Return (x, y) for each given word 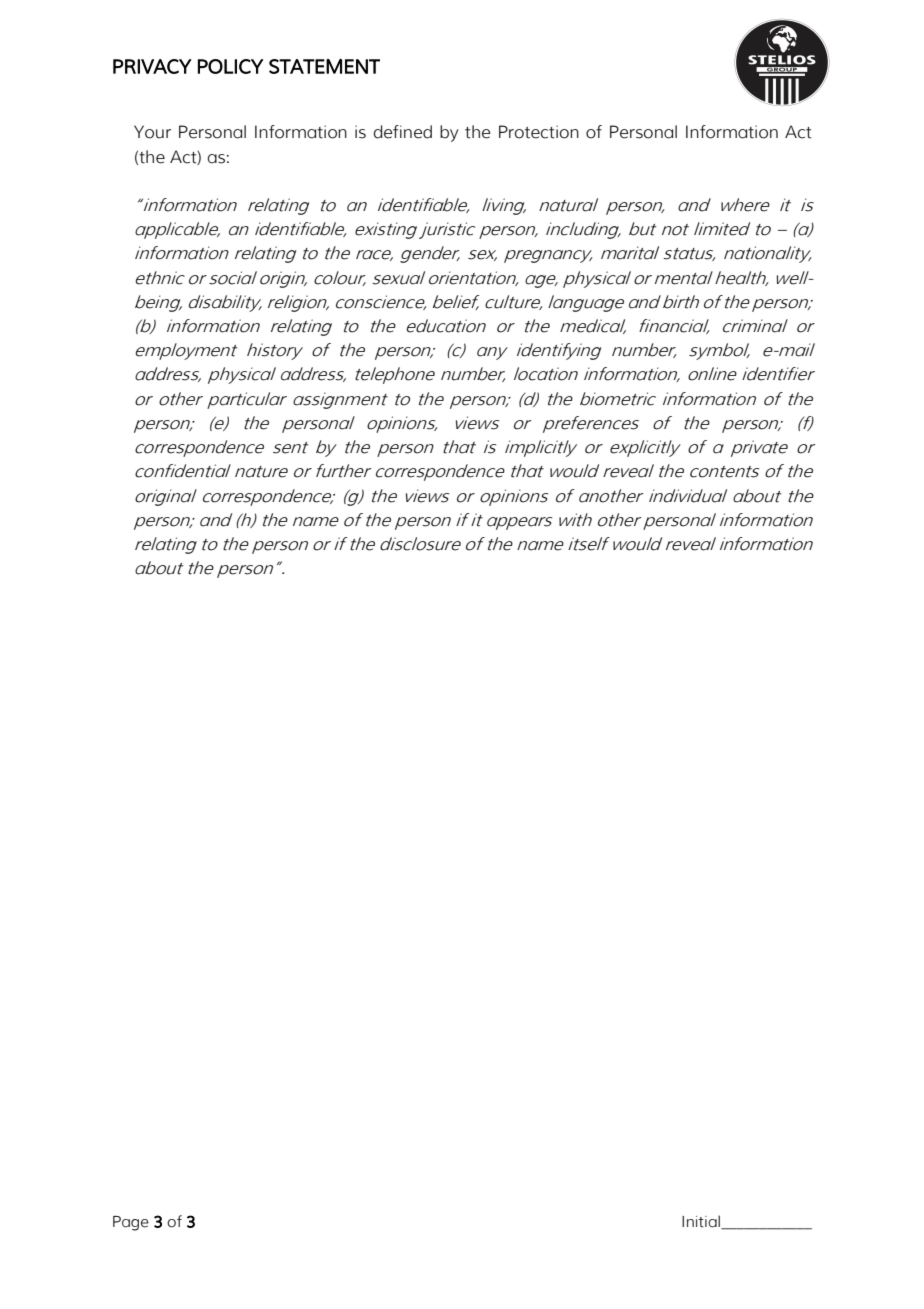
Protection (539, 132)
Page (131, 1223)
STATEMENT (324, 66)
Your (152, 132)
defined (403, 132)
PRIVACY (152, 66)
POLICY (230, 66)
